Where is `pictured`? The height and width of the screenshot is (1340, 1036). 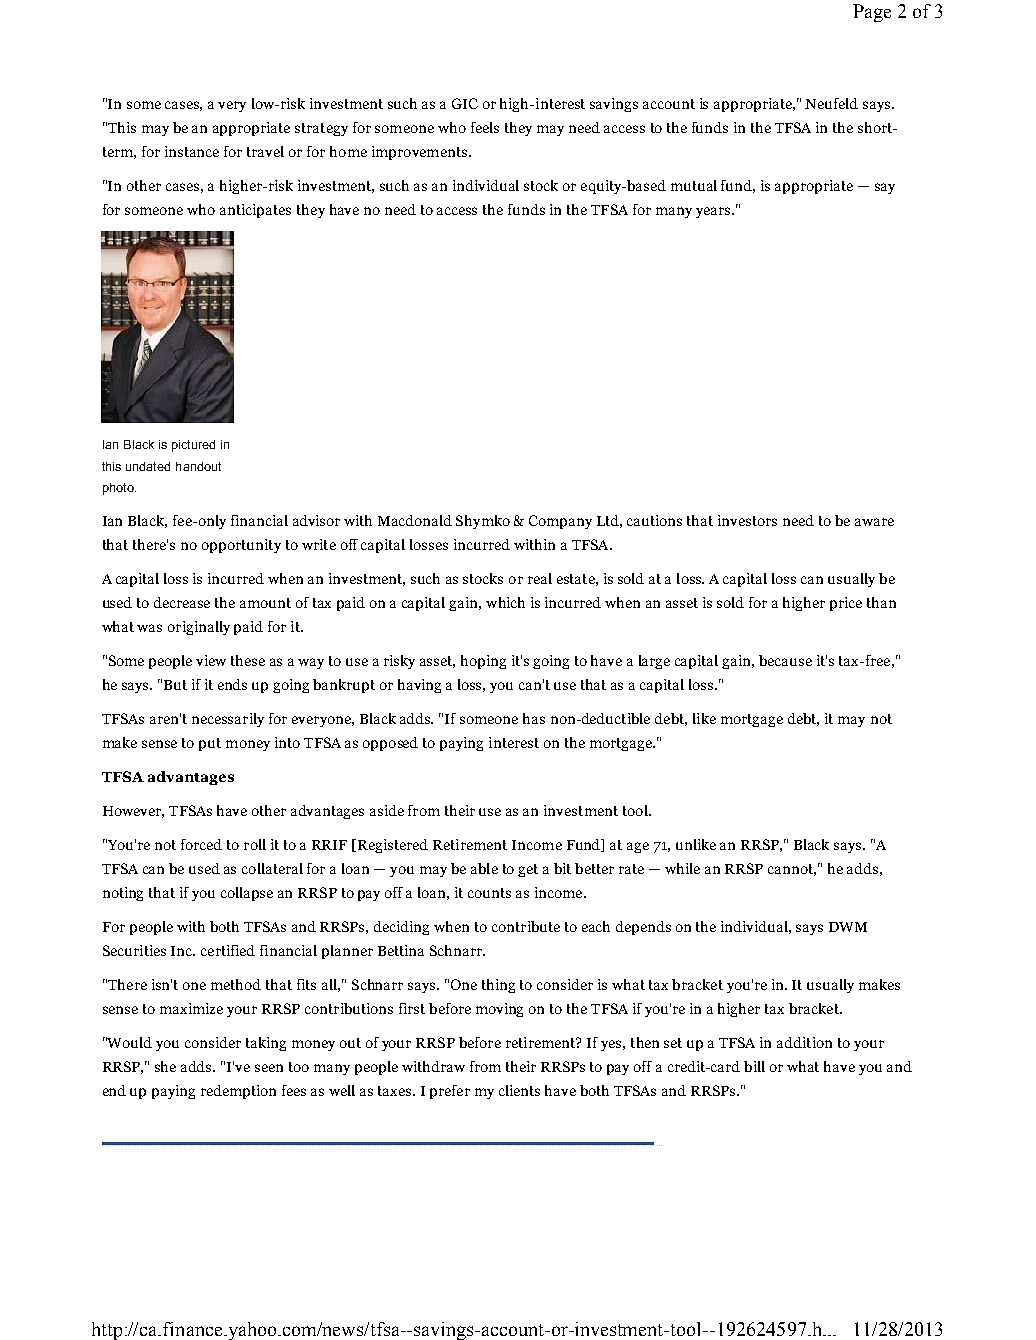
pictured is located at coordinates (193, 446).
